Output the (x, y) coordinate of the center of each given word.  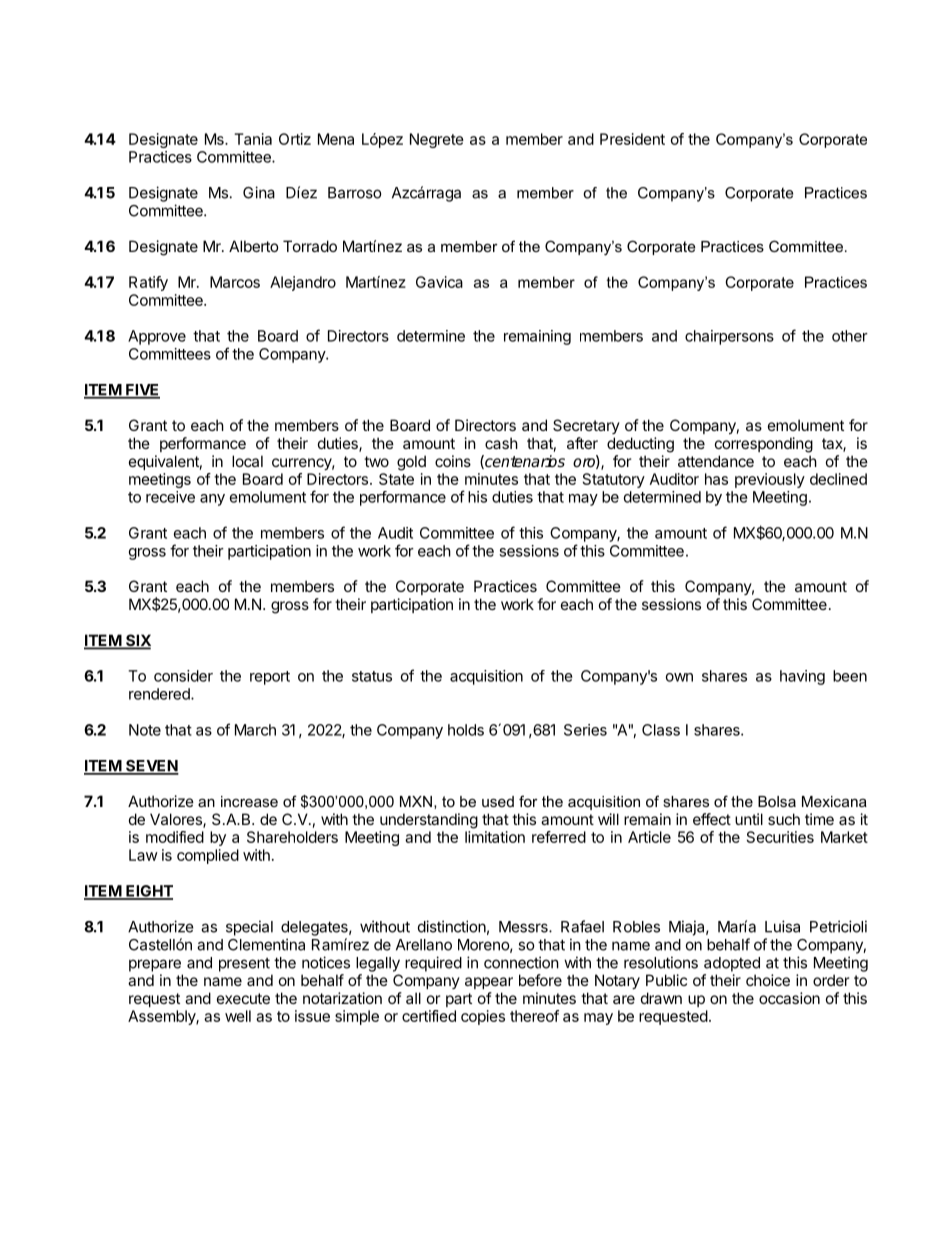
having (802, 677)
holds (466, 730)
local (247, 461)
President (632, 139)
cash (501, 443)
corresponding (764, 445)
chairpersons (729, 337)
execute (243, 998)
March (255, 730)
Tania (253, 139)
